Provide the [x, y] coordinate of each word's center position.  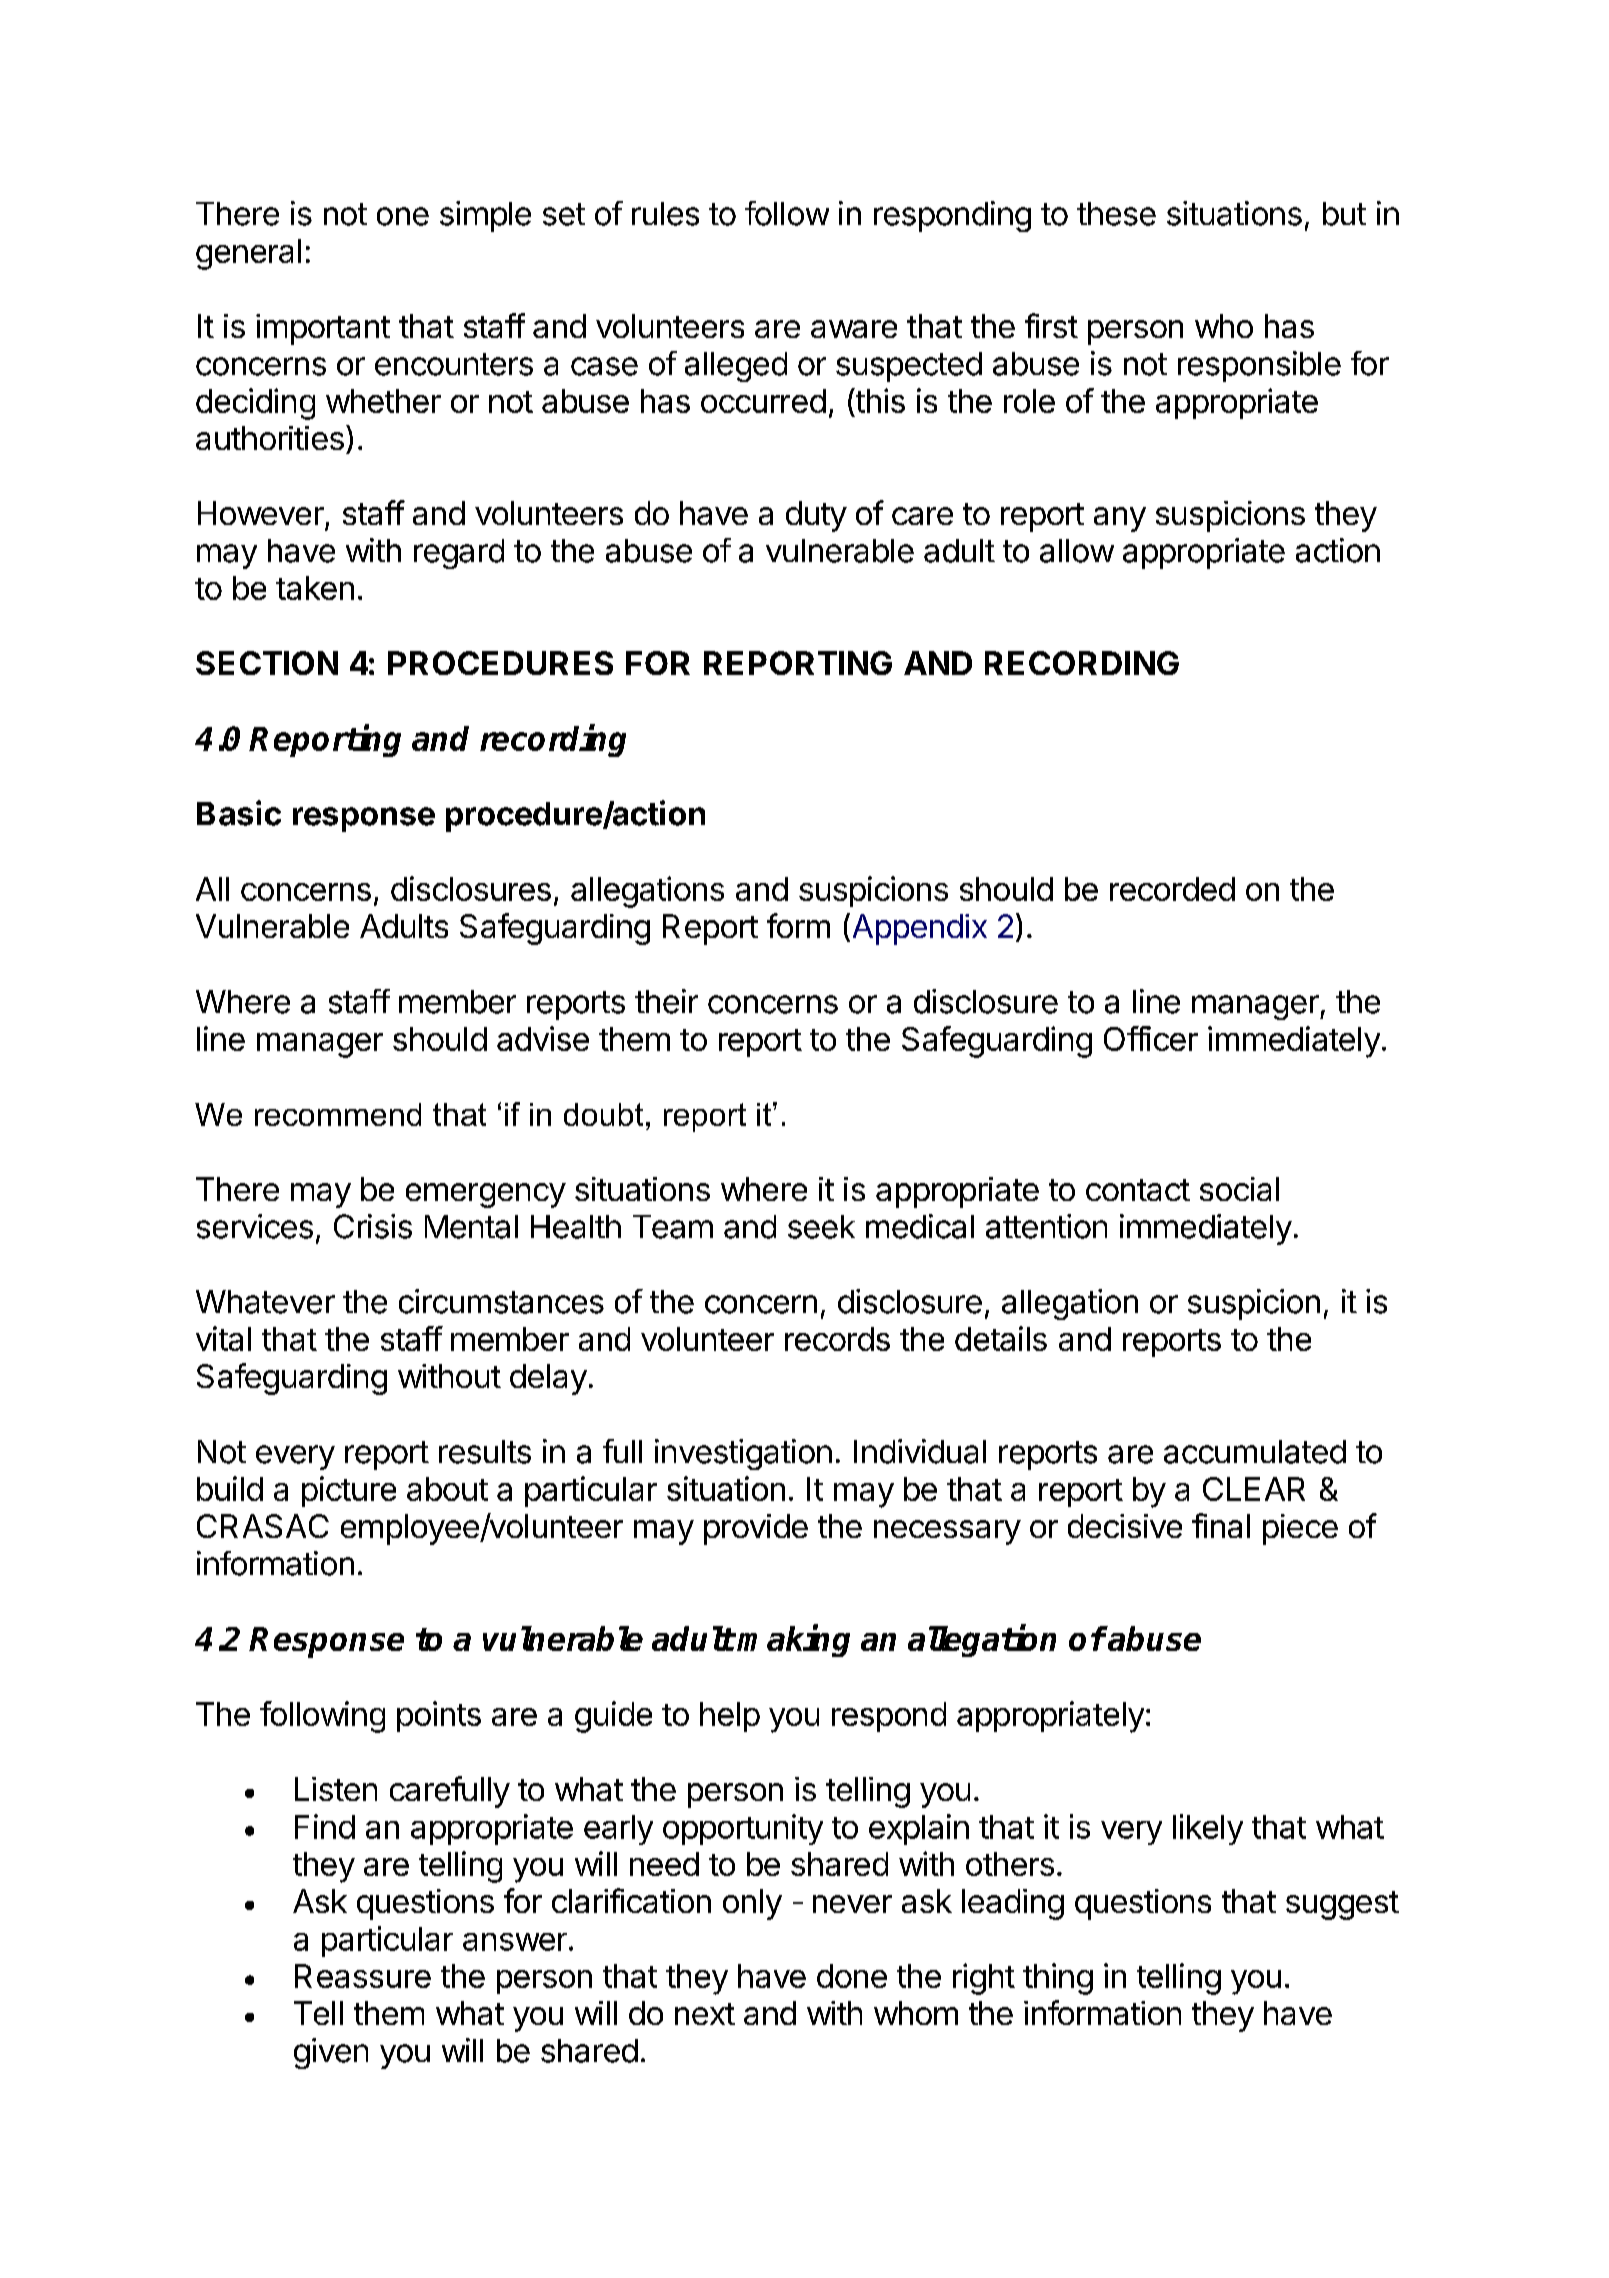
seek [821, 1227]
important [323, 329]
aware [854, 329]
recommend [338, 1114]
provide [756, 1529]
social [1239, 1189]
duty [816, 516]
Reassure [363, 1976]
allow [1077, 551]
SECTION [267, 663]
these [1116, 214]
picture [349, 1491]
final [1221, 1525]
